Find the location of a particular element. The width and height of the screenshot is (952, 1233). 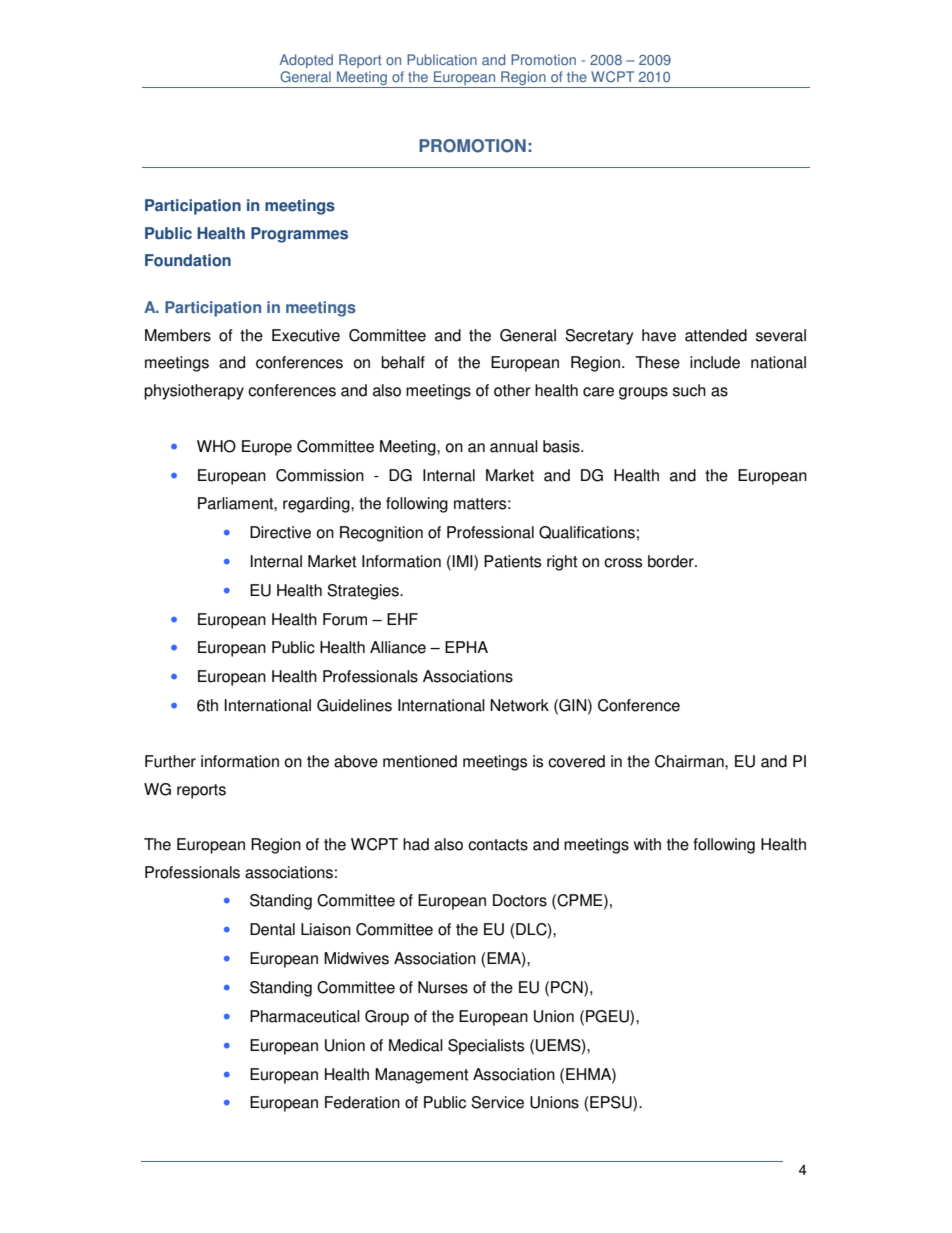

such is located at coordinates (689, 390).
